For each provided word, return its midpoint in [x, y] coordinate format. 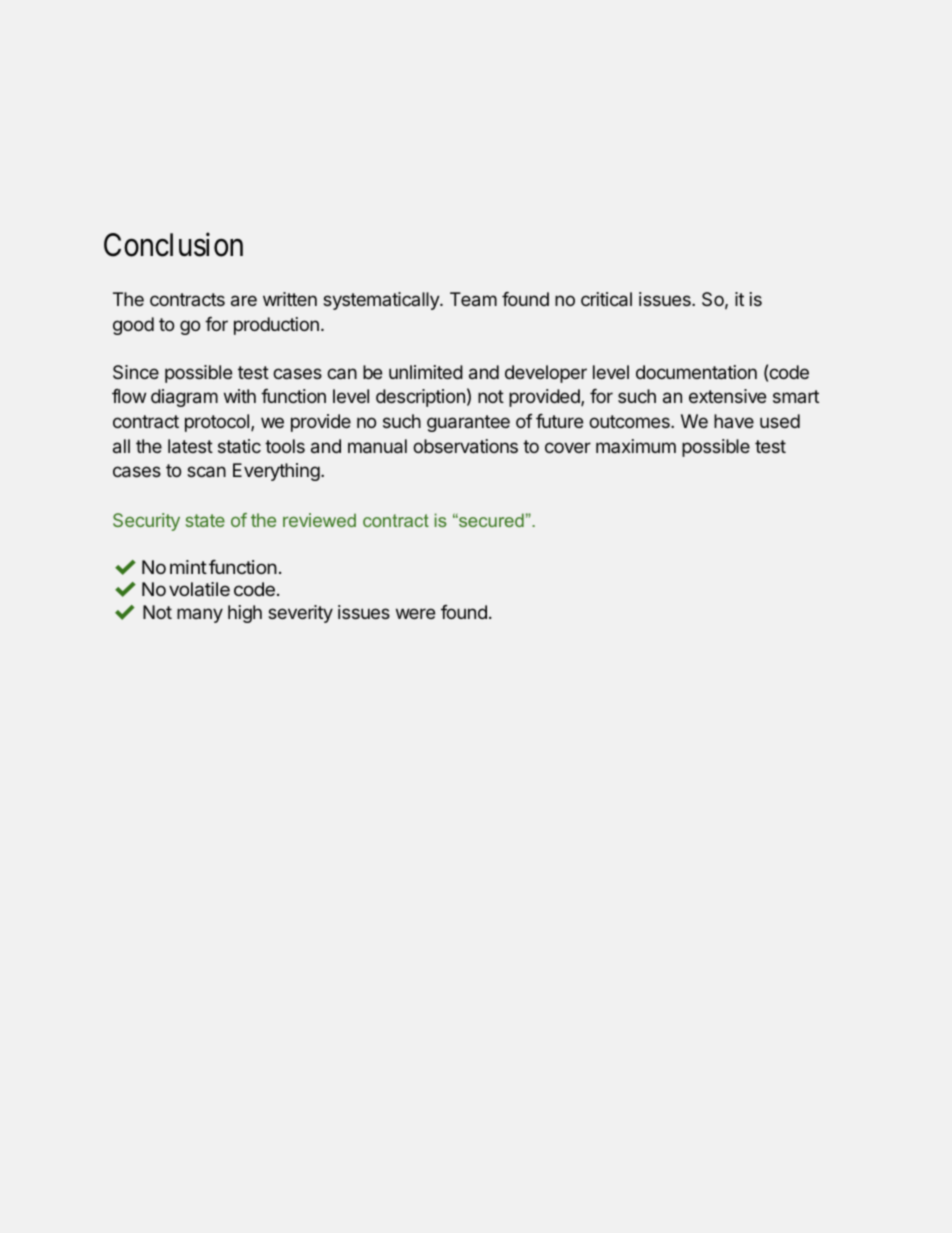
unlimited [426, 372]
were [415, 613]
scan [206, 471]
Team [473, 299]
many [200, 615]
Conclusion [173, 245]
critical [606, 299]
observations [465, 446]
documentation [696, 372]
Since [136, 372]
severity [300, 614]
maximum [636, 446]
